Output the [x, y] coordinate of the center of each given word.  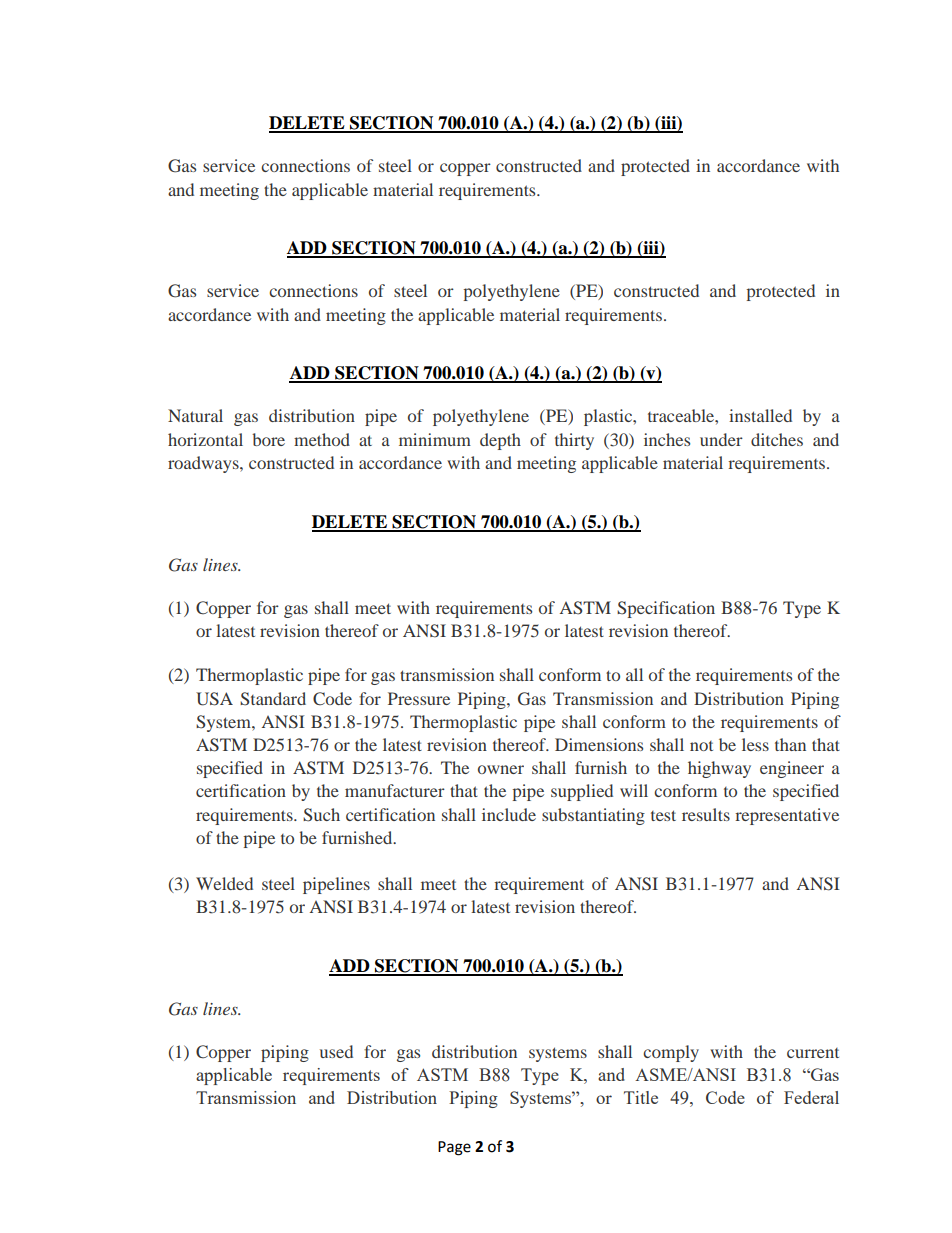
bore [268, 439]
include [509, 814]
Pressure [419, 698]
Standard [273, 699]
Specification [666, 609]
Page [454, 1148]
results [706, 814]
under [721, 439]
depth [500, 441]
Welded [224, 883]
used [336, 1051]
